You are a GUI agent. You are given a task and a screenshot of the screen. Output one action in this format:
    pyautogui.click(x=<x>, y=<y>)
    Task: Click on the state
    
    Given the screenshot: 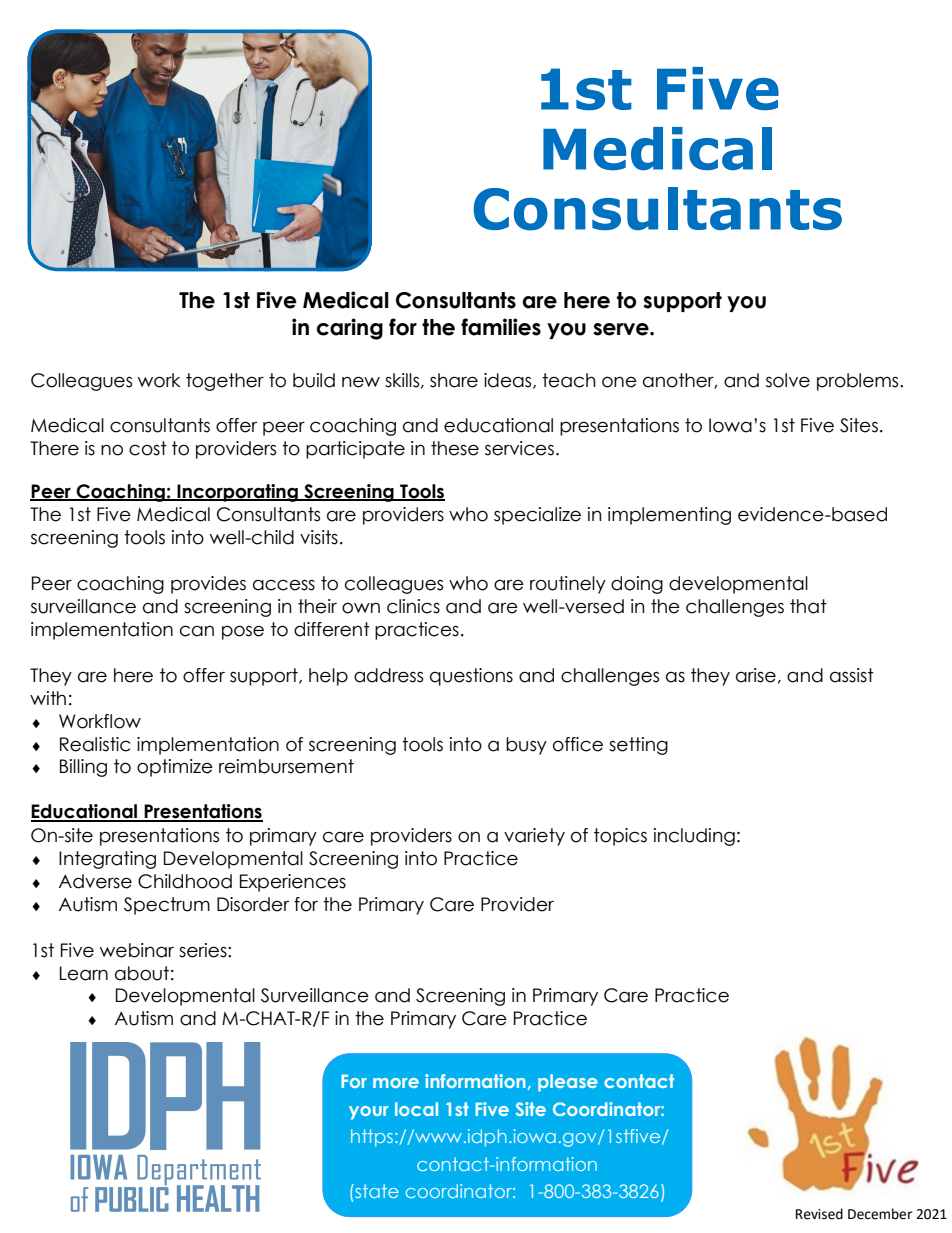 What is the action you would take?
    pyautogui.click(x=376, y=1191)
